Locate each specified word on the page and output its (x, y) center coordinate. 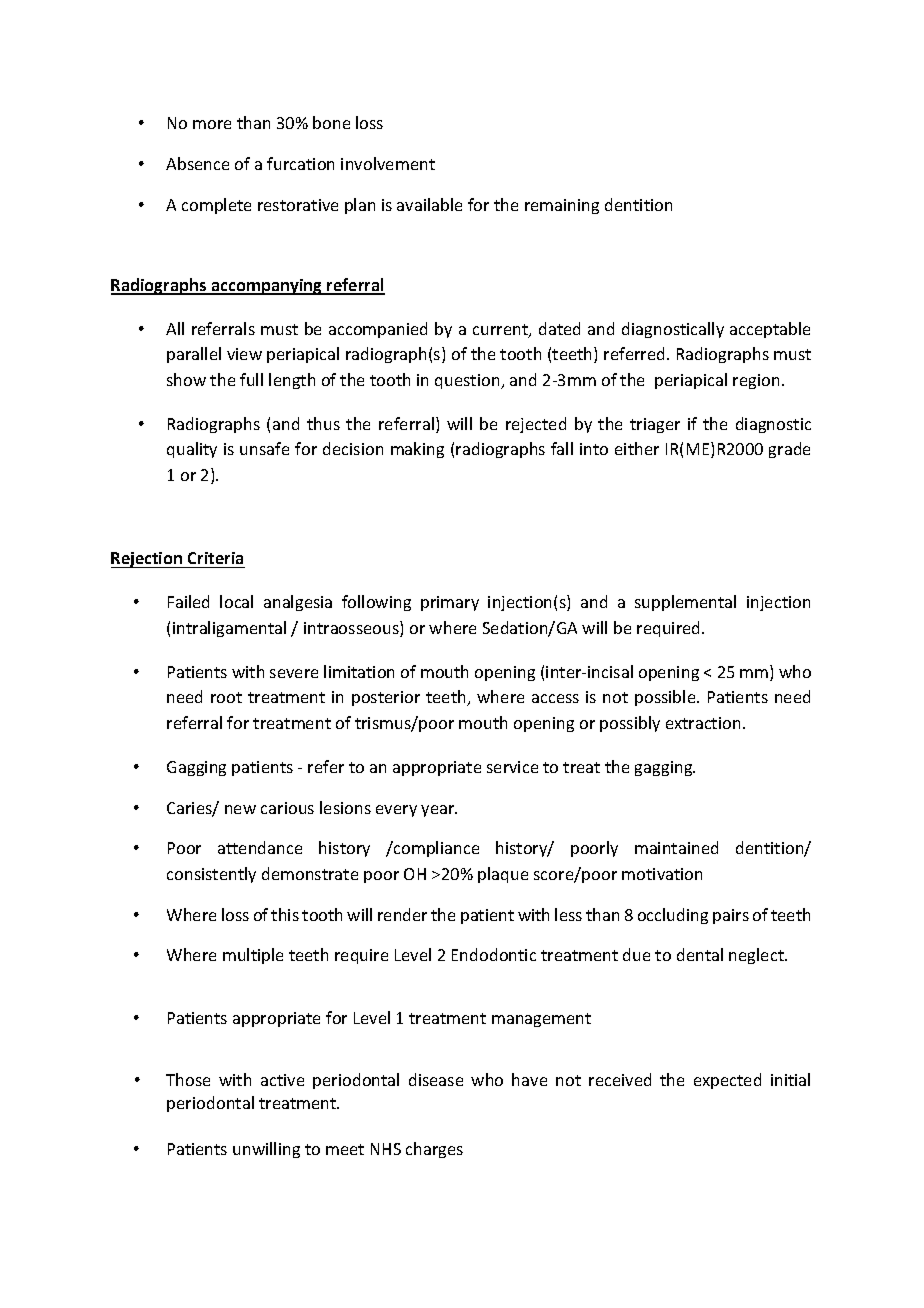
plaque (503, 875)
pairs (731, 916)
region (756, 381)
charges (434, 1150)
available (429, 204)
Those (188, 1079)
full (251, 379)
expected (727, 1081)
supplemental (685, 603)
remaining (562, 206)
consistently (211, 875)
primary (450, 603)
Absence (197, 163)
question (468, 381)
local (236, 601)
